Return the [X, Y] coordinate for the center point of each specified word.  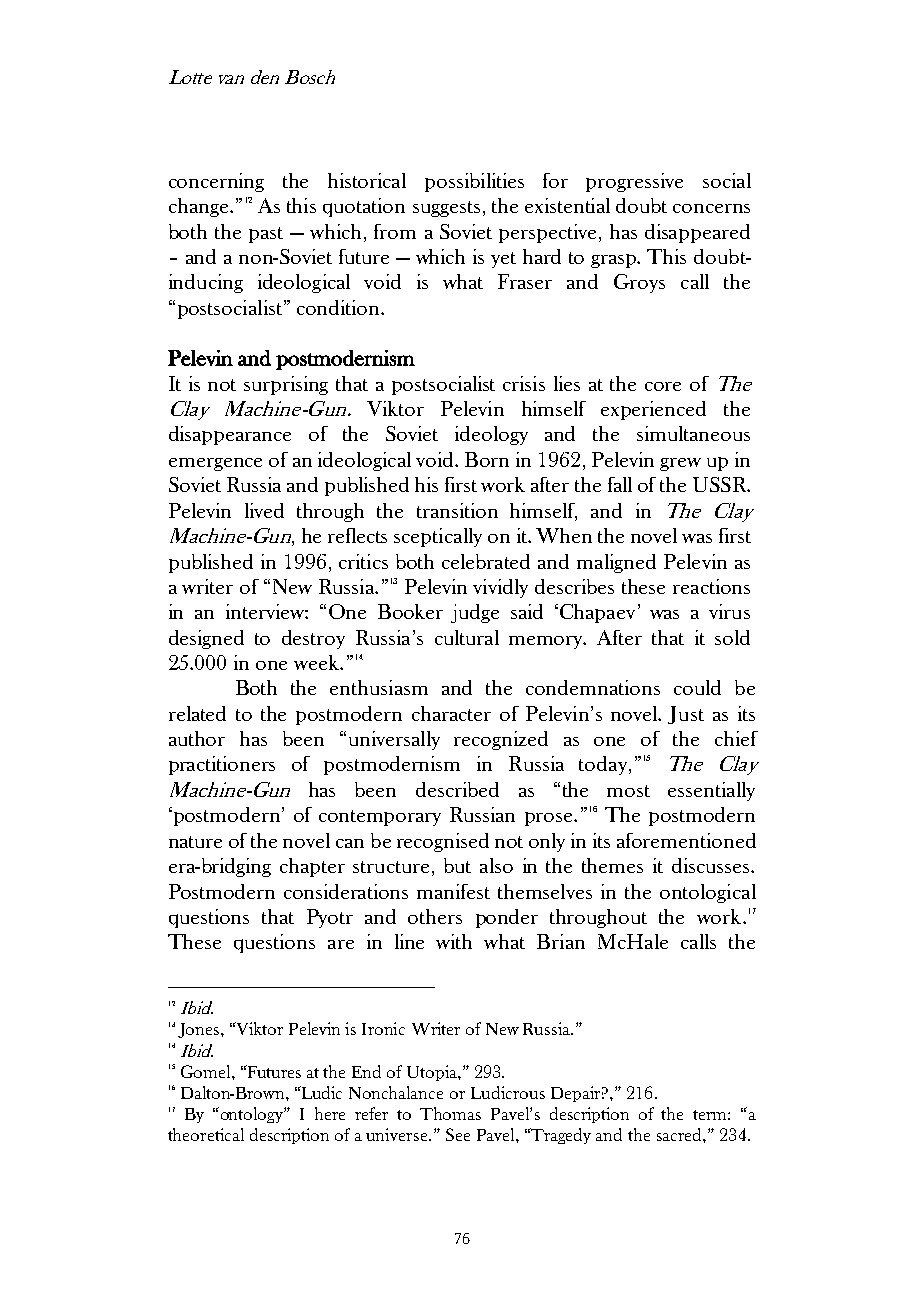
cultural [467, 637]
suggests [446, 209]
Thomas [450, 1113]
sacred [680, 1134]
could [697, 687]
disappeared [697, 233]
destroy [313, 639]
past [266, 235]
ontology [251, 1115]
